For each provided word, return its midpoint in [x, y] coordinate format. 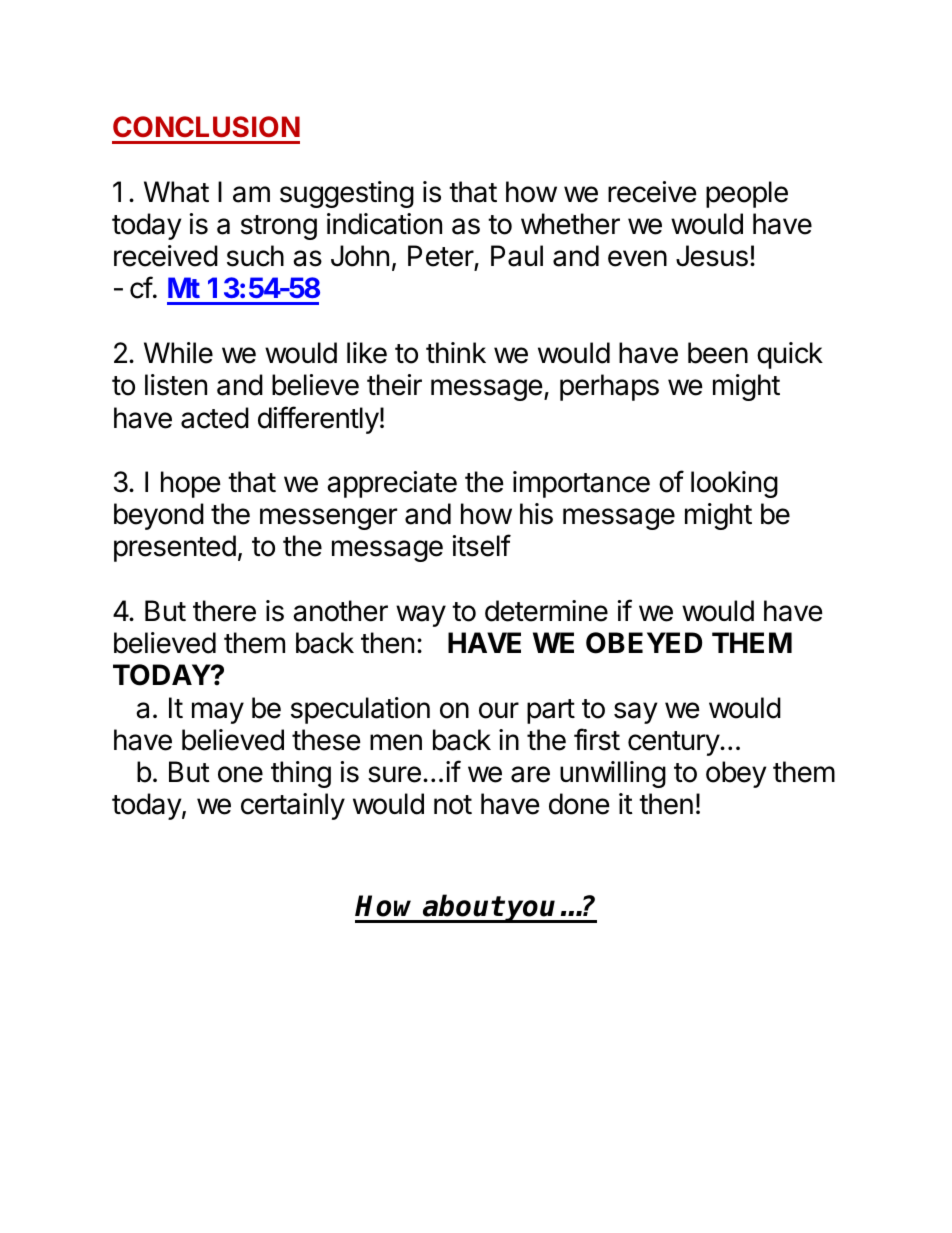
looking [734, 484]
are [530, 774]
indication [384, 224]
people [747, 194]
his [536, 514]
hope [191, 484]
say [636, 713]
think [456, 352]
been [718, 353]
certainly [293, 806]
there [224, 611]
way [421, 616]
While [178, 353]
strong [279, 227]
